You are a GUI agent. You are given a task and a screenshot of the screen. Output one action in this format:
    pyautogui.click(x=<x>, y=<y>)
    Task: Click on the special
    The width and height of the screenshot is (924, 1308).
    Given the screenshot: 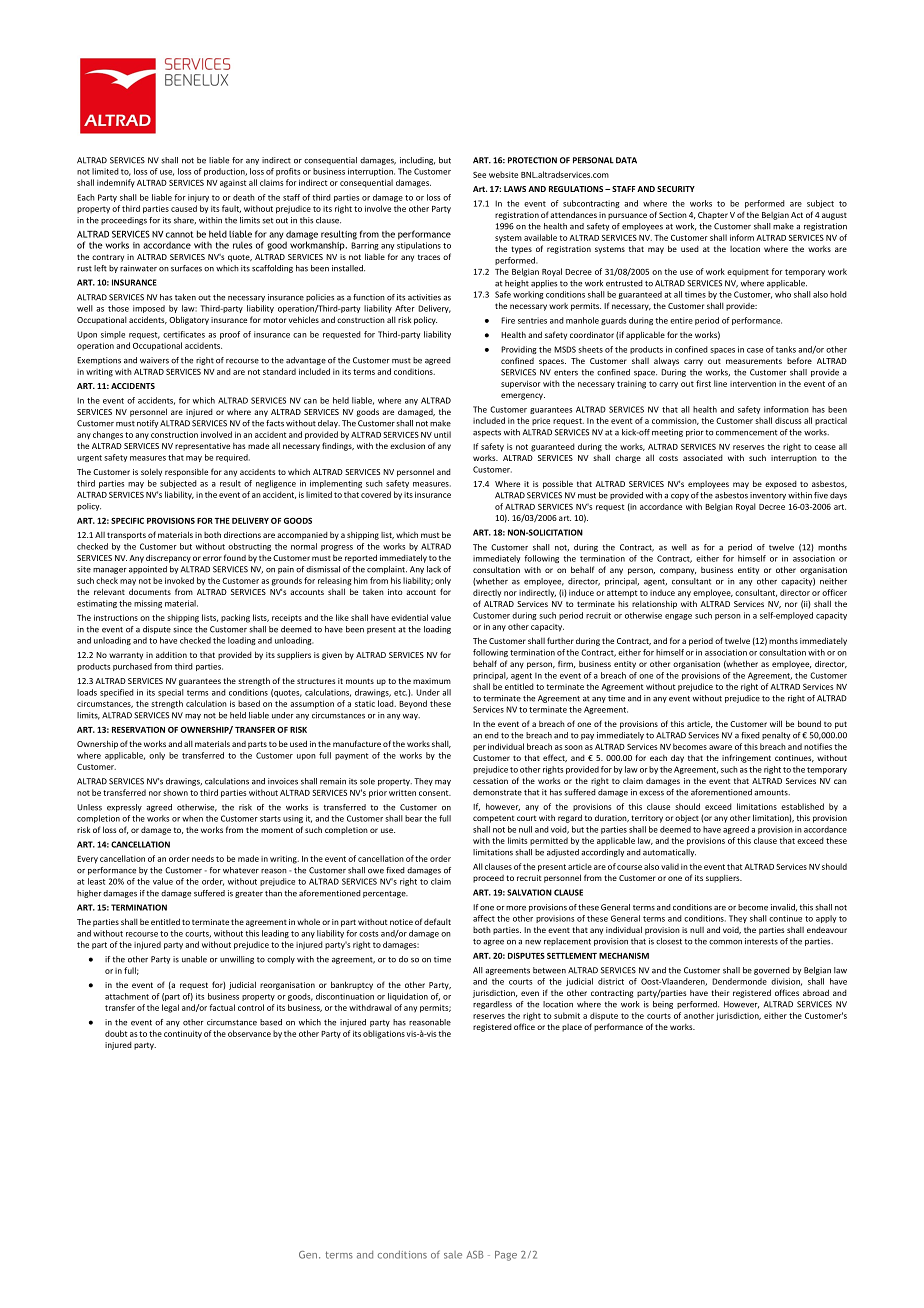 What is the action you would take?
    pyautogui.click(x=171, y=693)
